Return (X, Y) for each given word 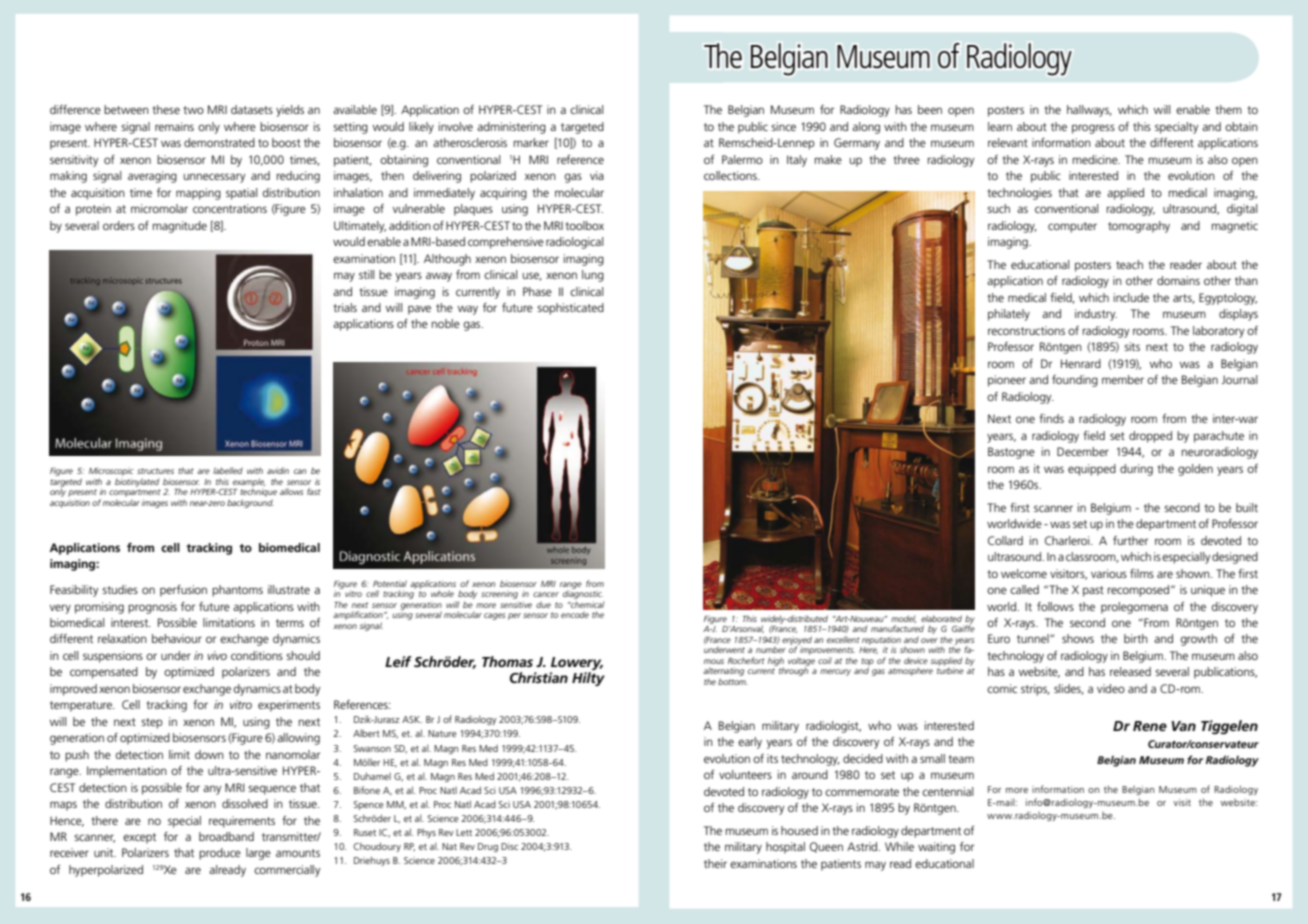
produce (220, 854)
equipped (1092, 470)
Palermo (742, 159)
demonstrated (219, 142)
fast (314, 491)
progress (1093, 129)
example (249, 483)
